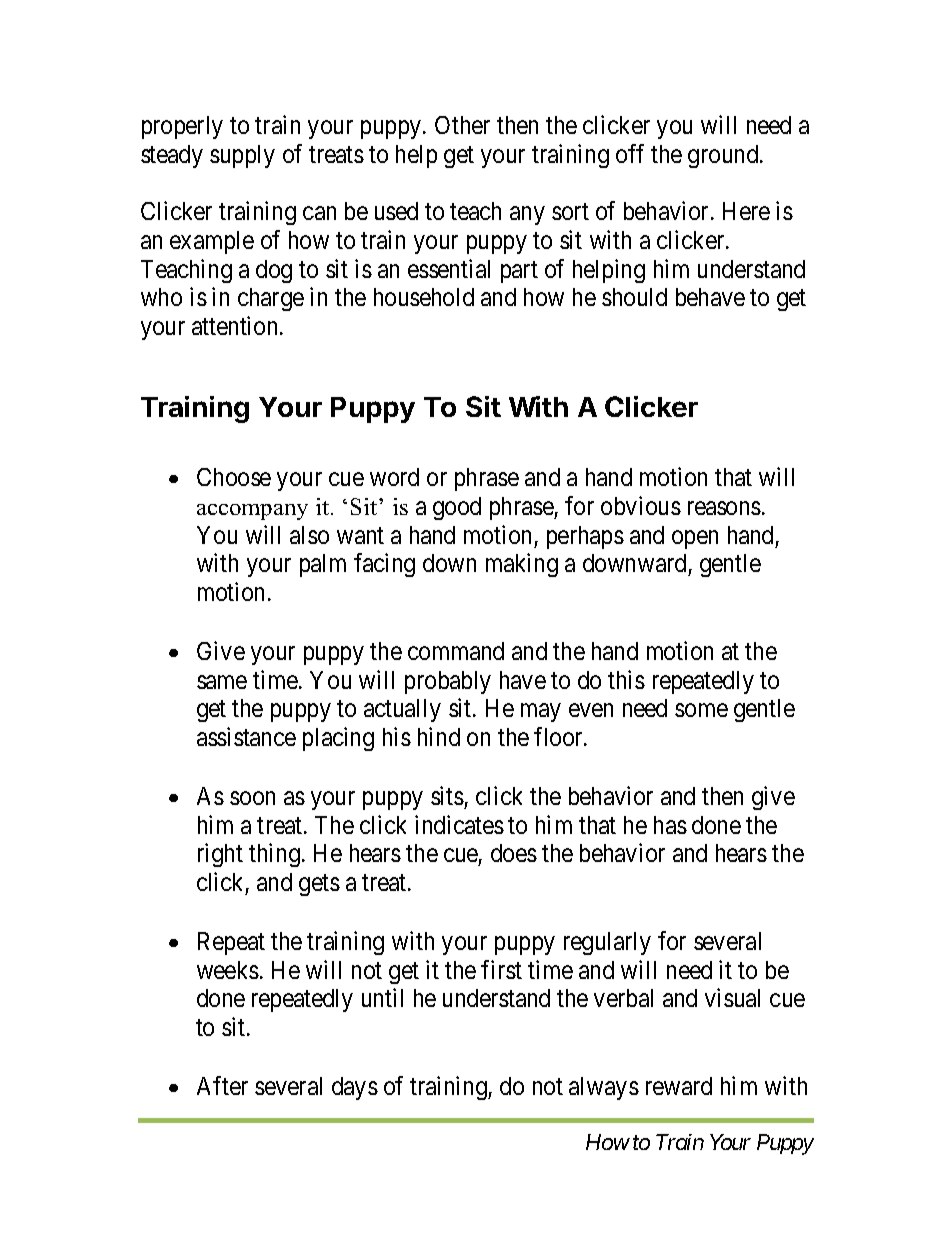  Describe the element at coordinates (695, 539) in the page. I see `open` at that location.
